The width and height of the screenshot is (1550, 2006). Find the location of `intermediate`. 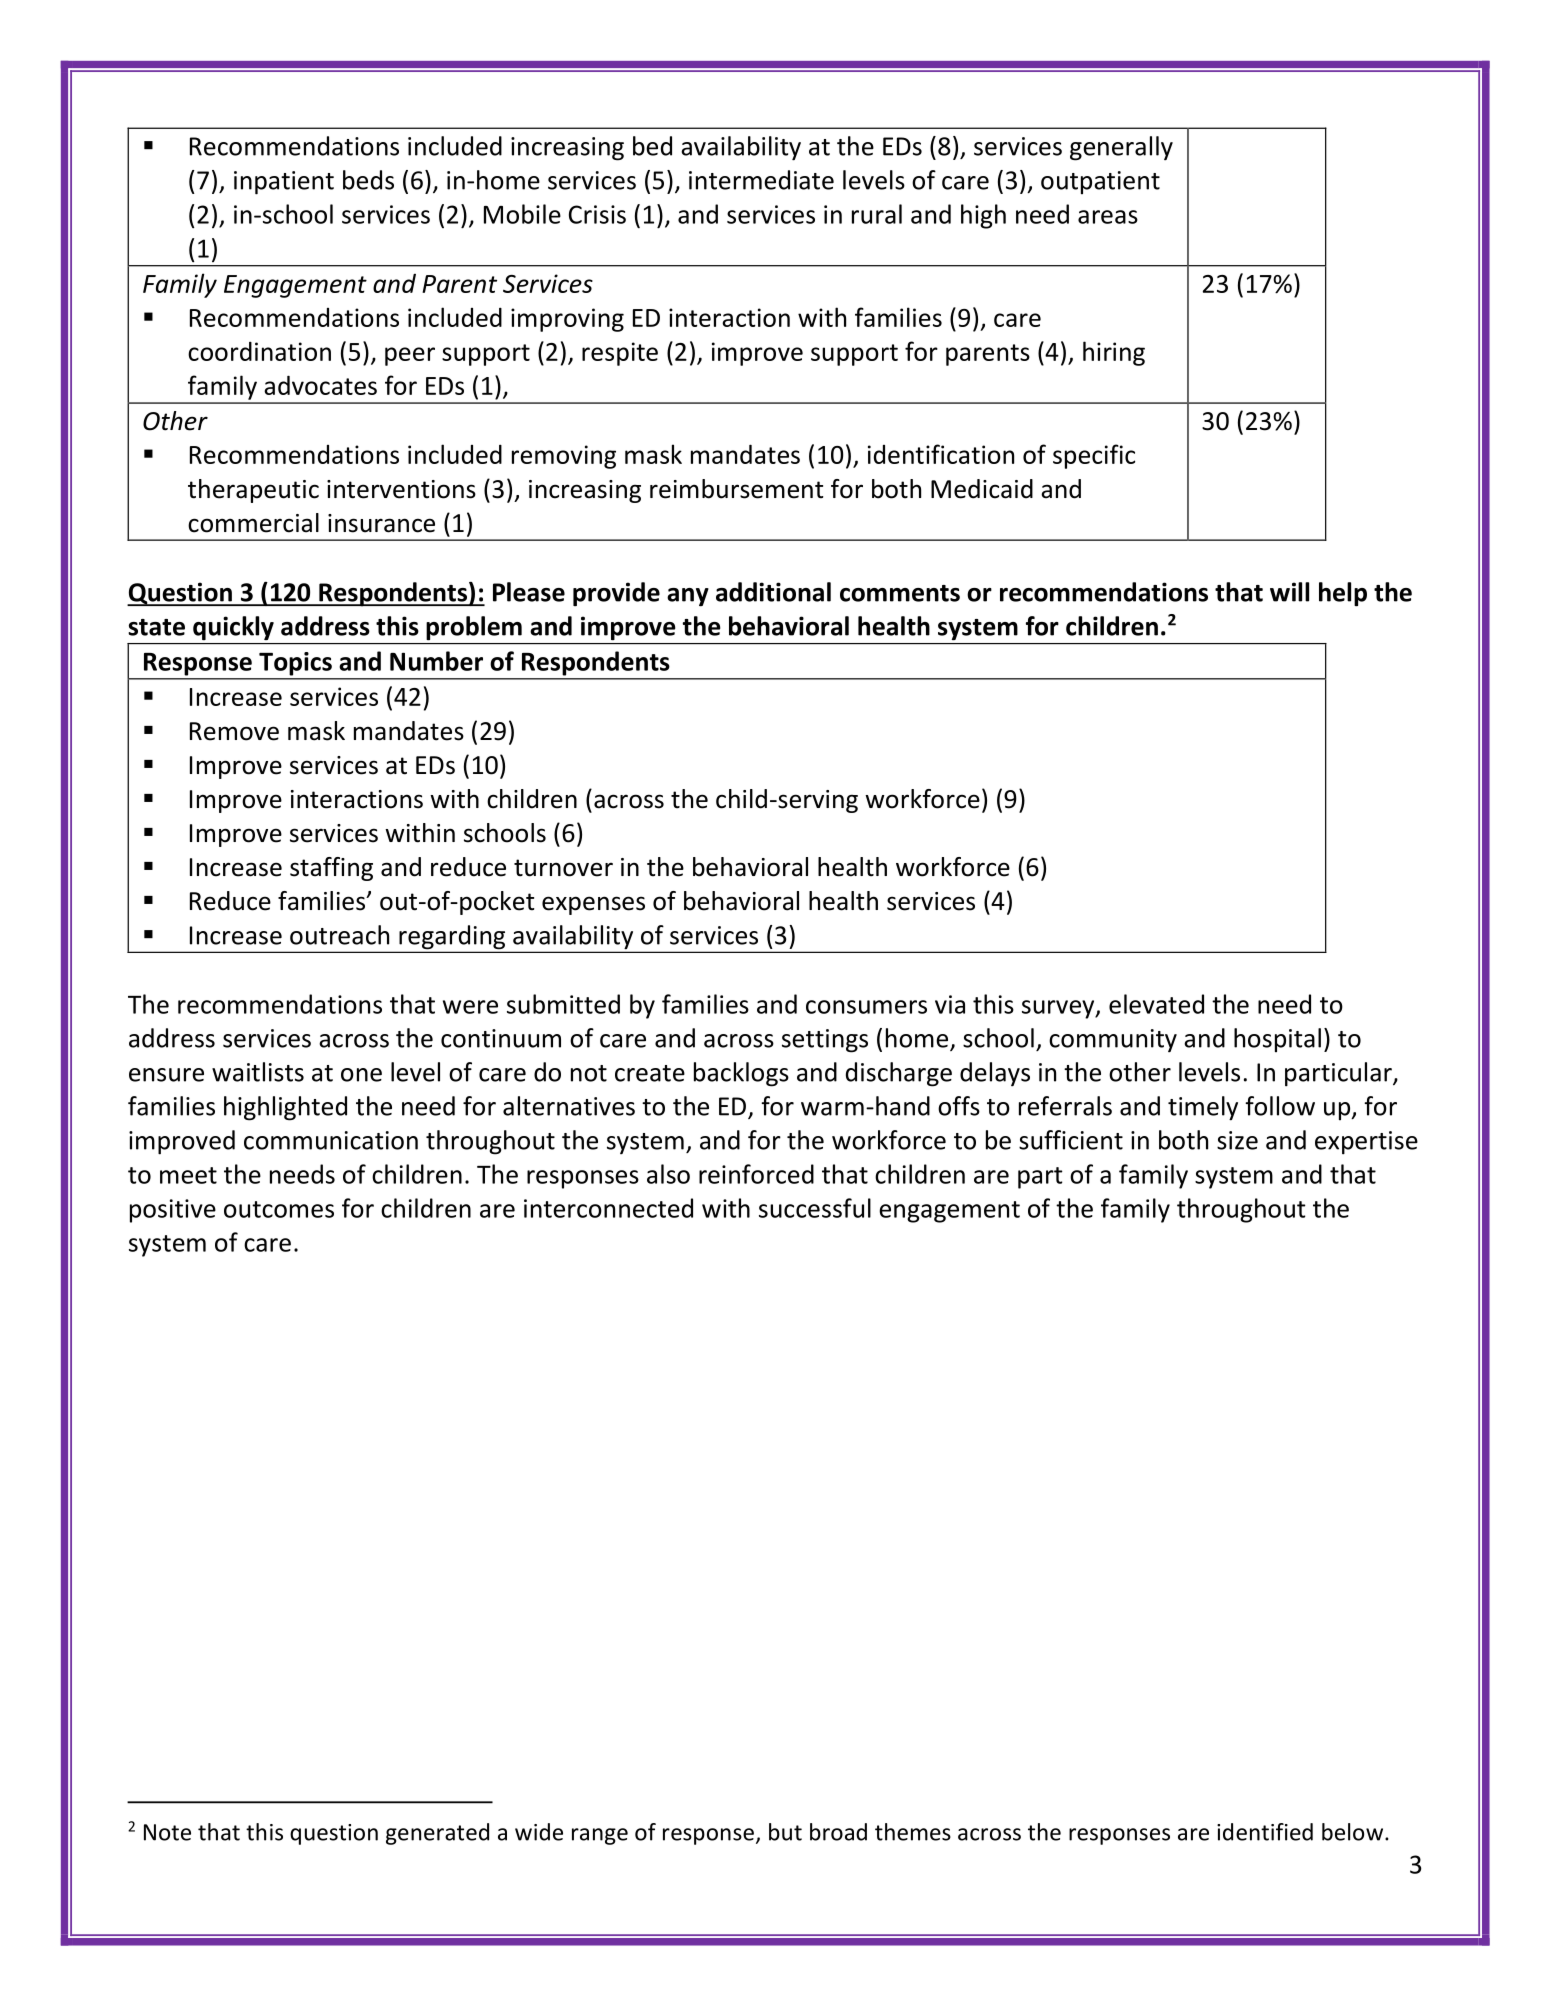

intermediate is located at coordinates (761, 180).
